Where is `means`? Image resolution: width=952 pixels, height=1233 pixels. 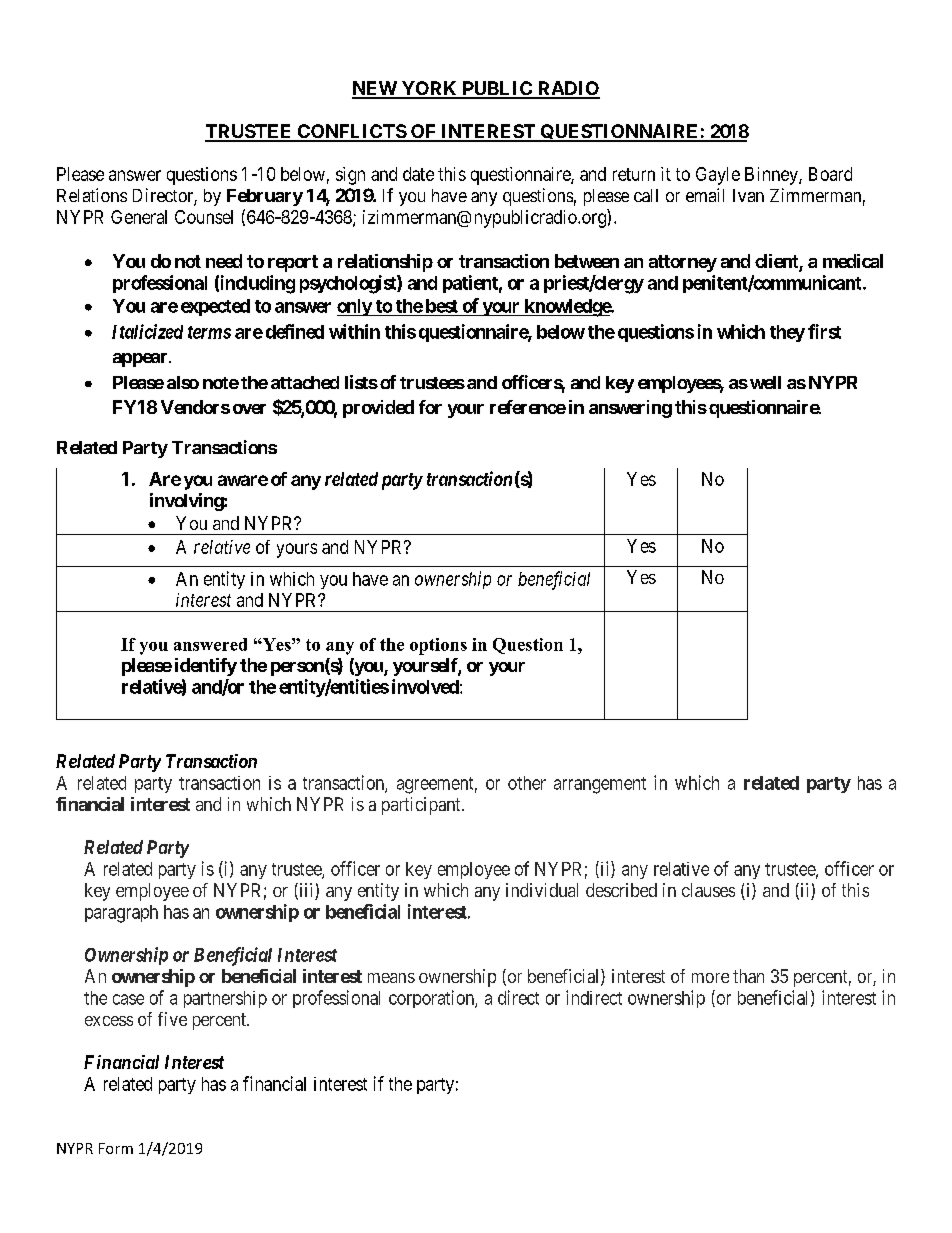
means is located at coordinates (391, 978).
